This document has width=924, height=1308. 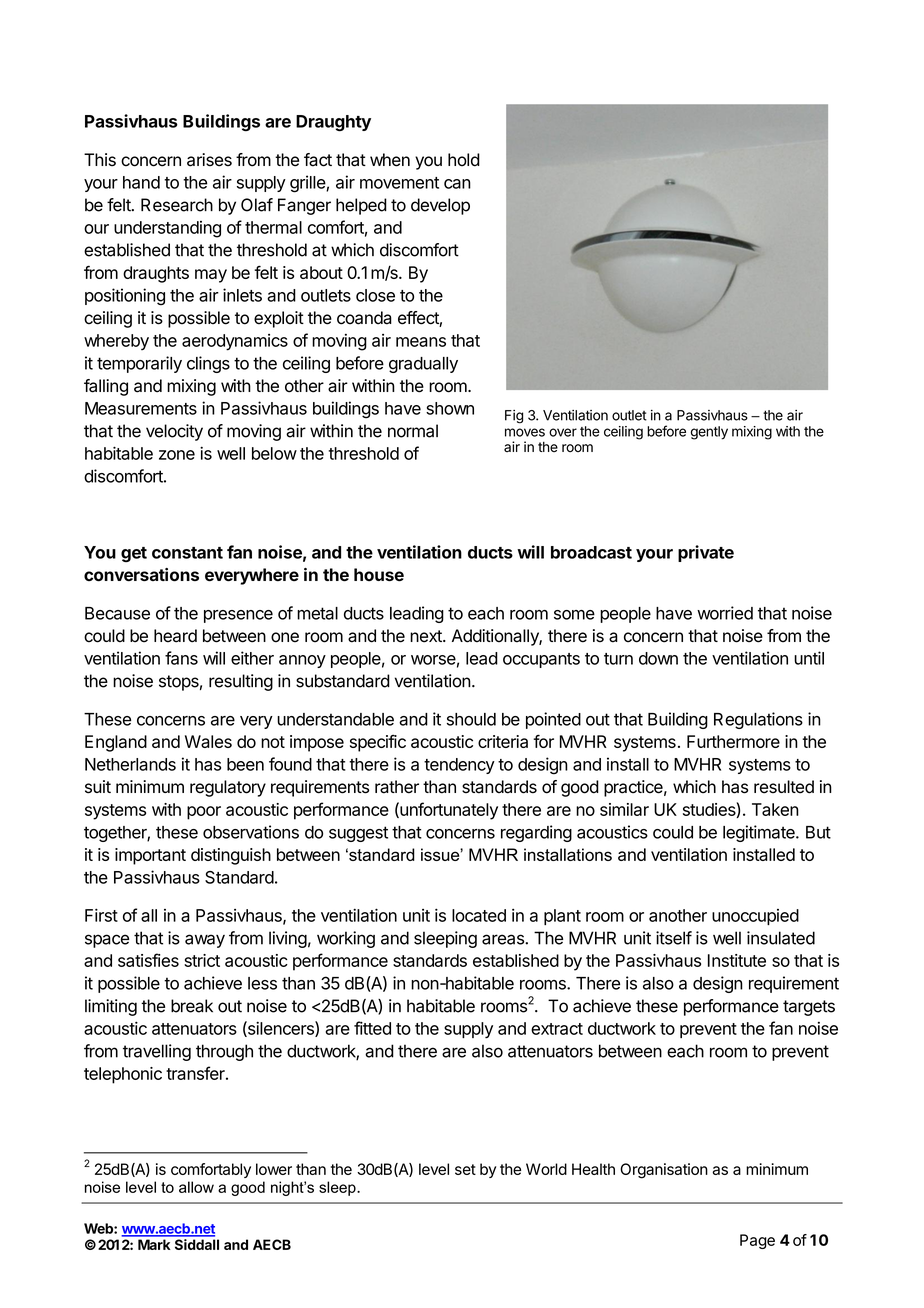 I want to click on arises, so click(x=209, y=160).
